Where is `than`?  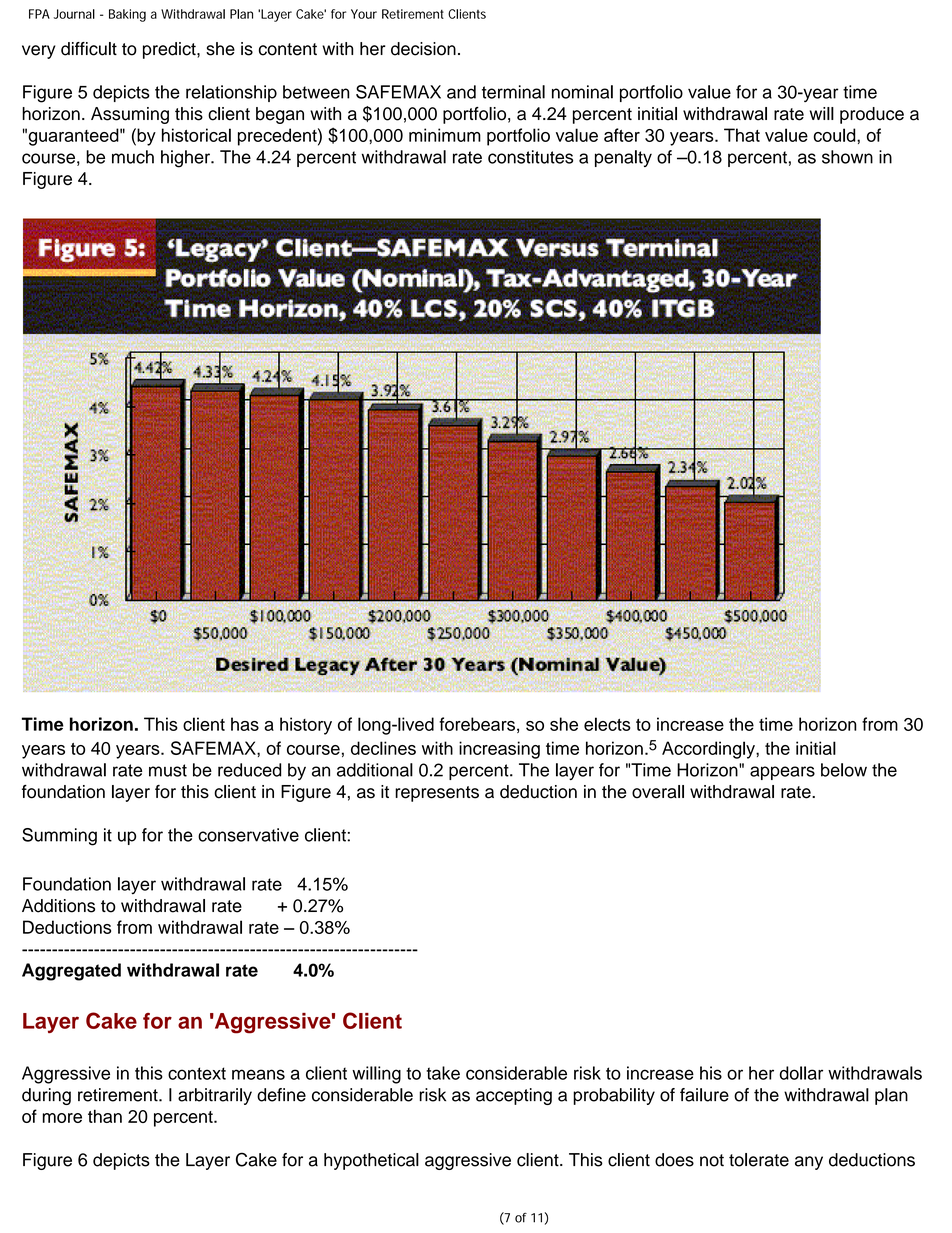
than is located at coordinates (105, 1116).
